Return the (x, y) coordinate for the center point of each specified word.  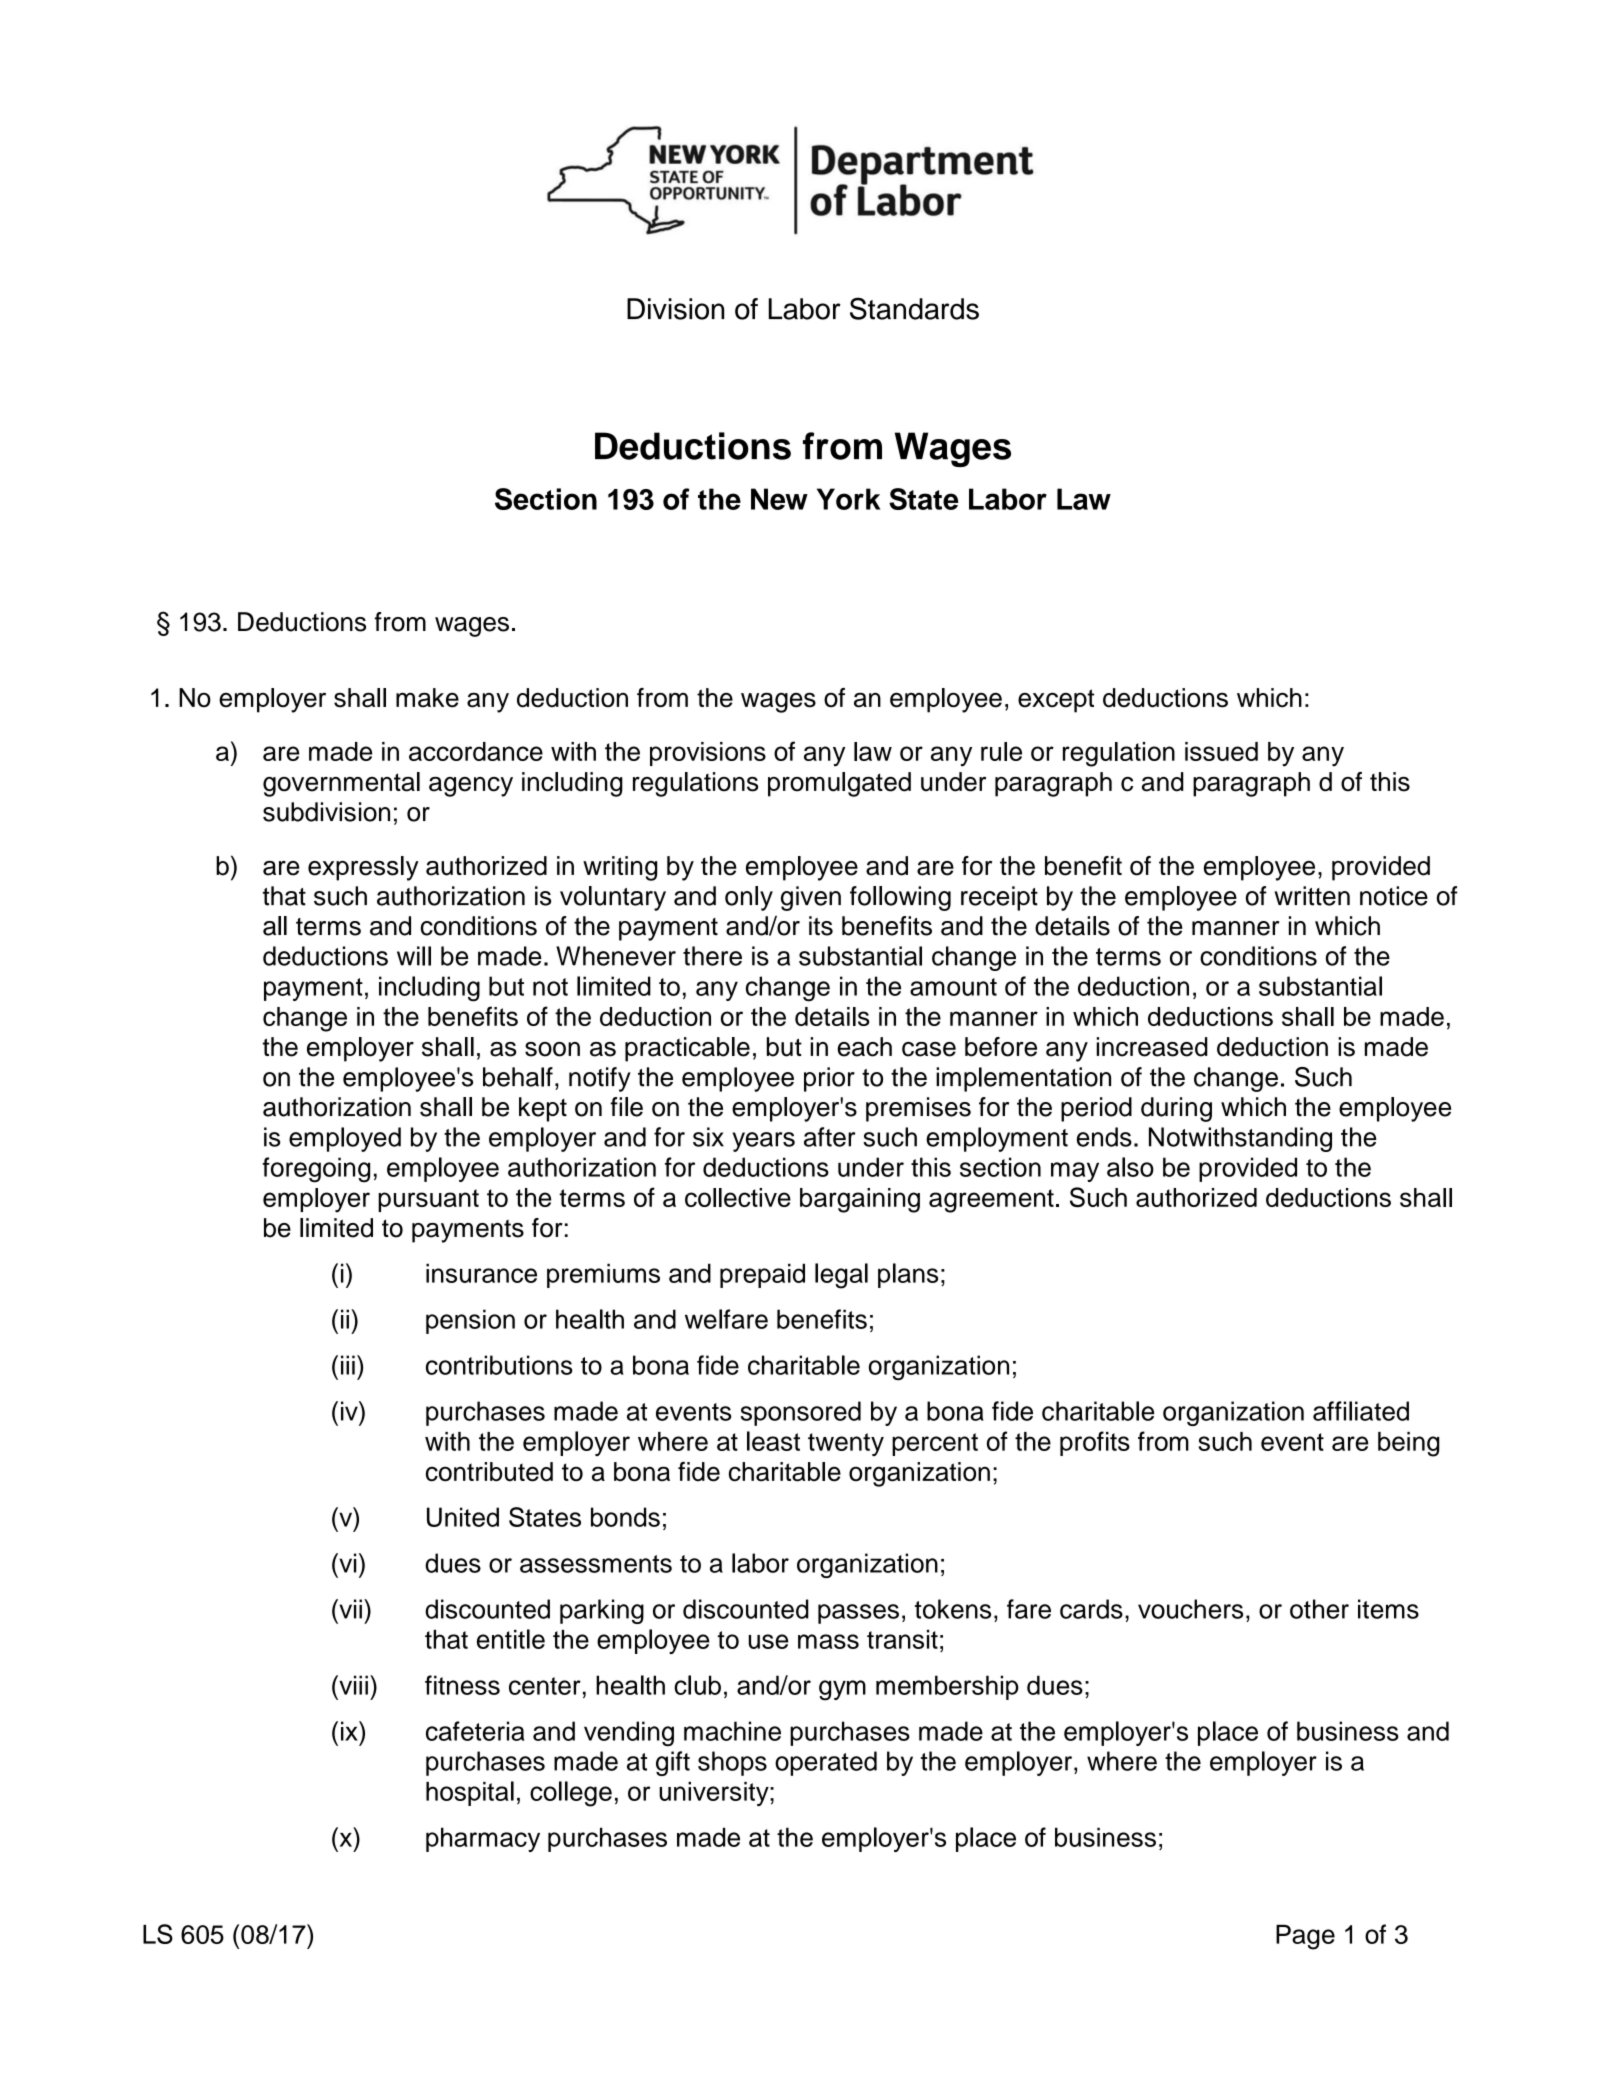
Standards (914, 308)
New (779, 499)
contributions (499, 1365)
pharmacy (483, 1839)
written (1312, 896)
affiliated (1361, 1411)
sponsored (801, 1413)
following (900, 898)
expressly (363, 868)
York (848, 499)
